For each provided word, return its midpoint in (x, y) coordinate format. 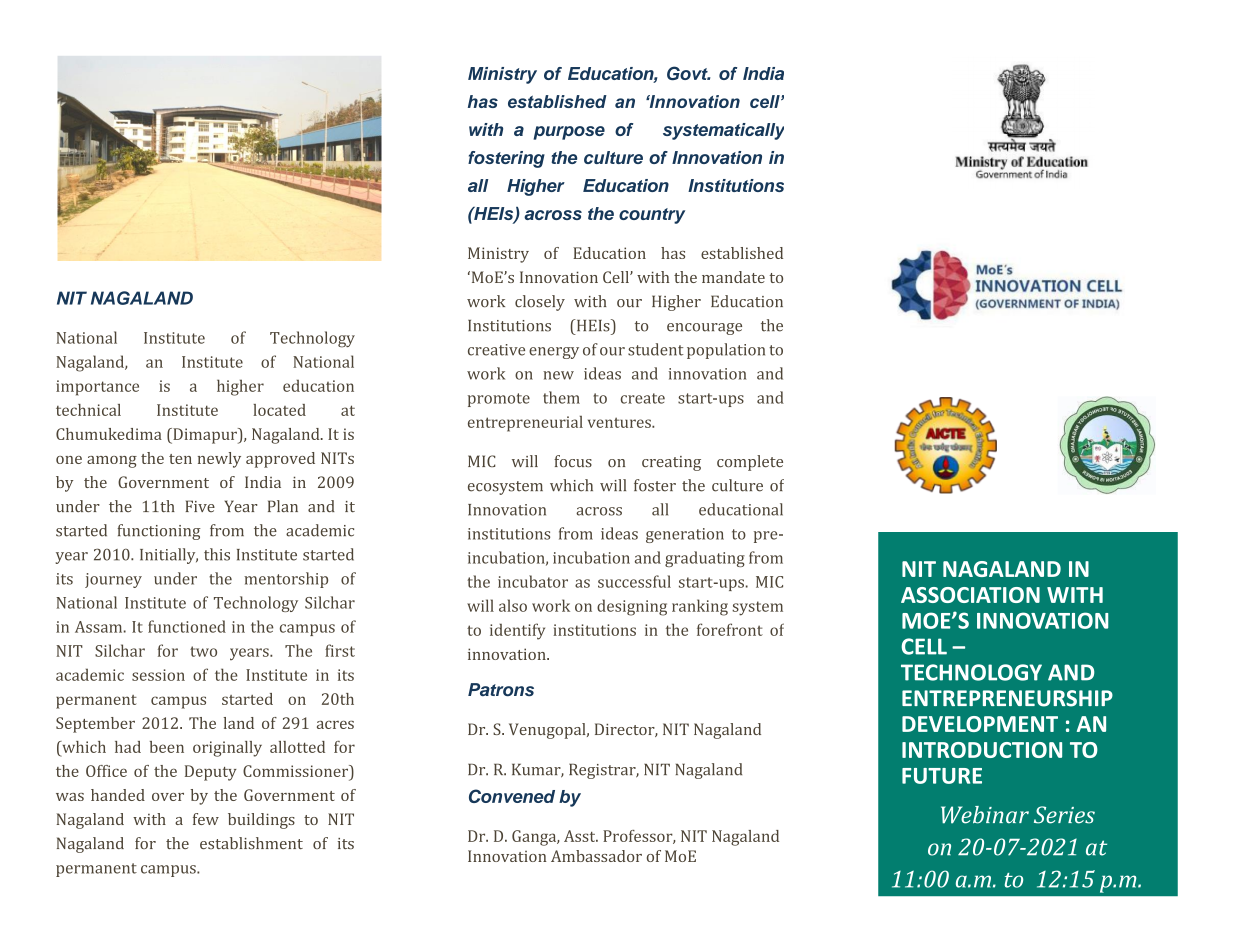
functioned (187, 626)
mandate (733, 277)
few (206, 819)
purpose (569, 133)
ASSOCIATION (970, 595)
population (726, 351)
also (513, 605)
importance (97, 388)
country (652, 216)
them (561, 397)
